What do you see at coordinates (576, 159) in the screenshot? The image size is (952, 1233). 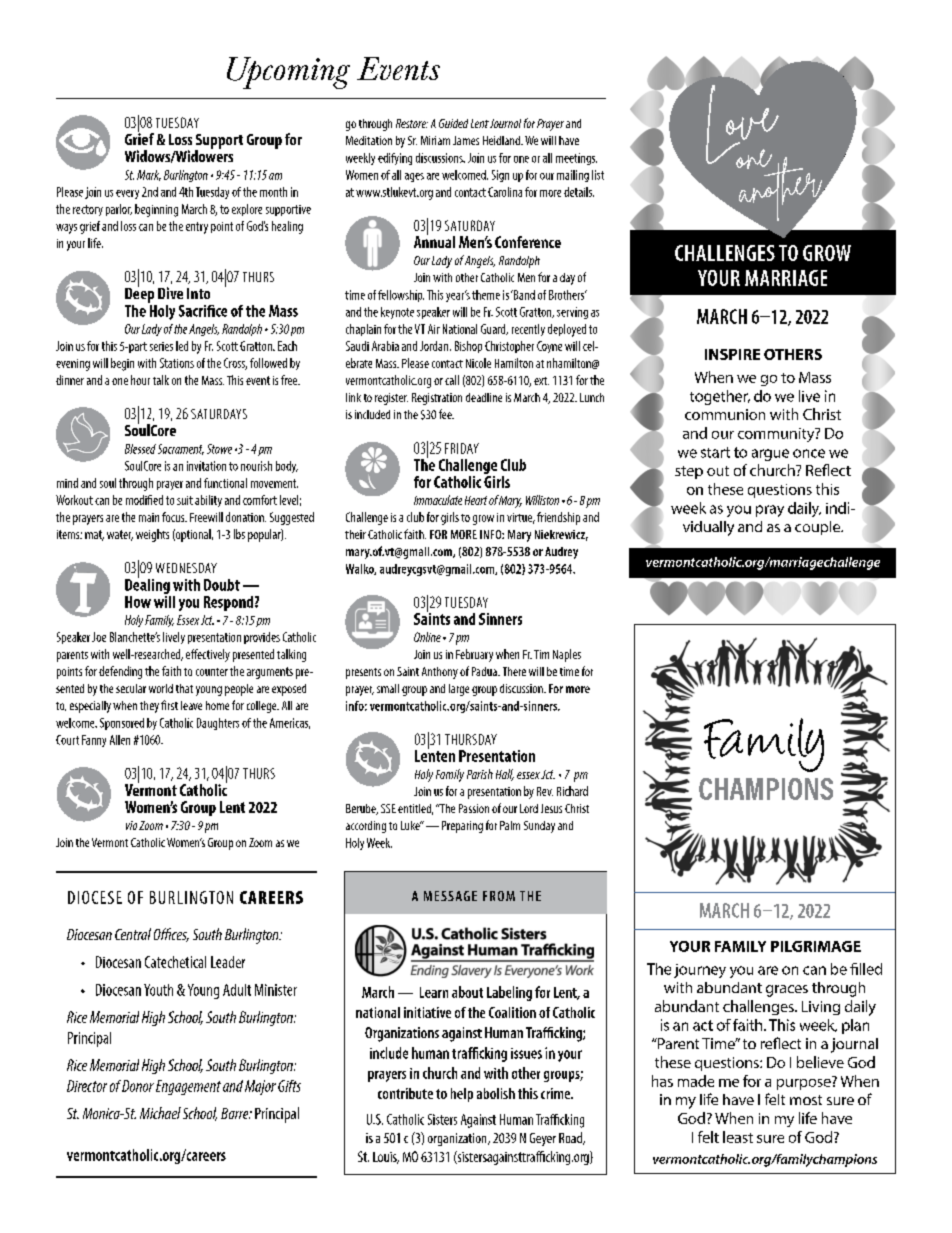 I see `meetings` at bounding box center [576, 159].
